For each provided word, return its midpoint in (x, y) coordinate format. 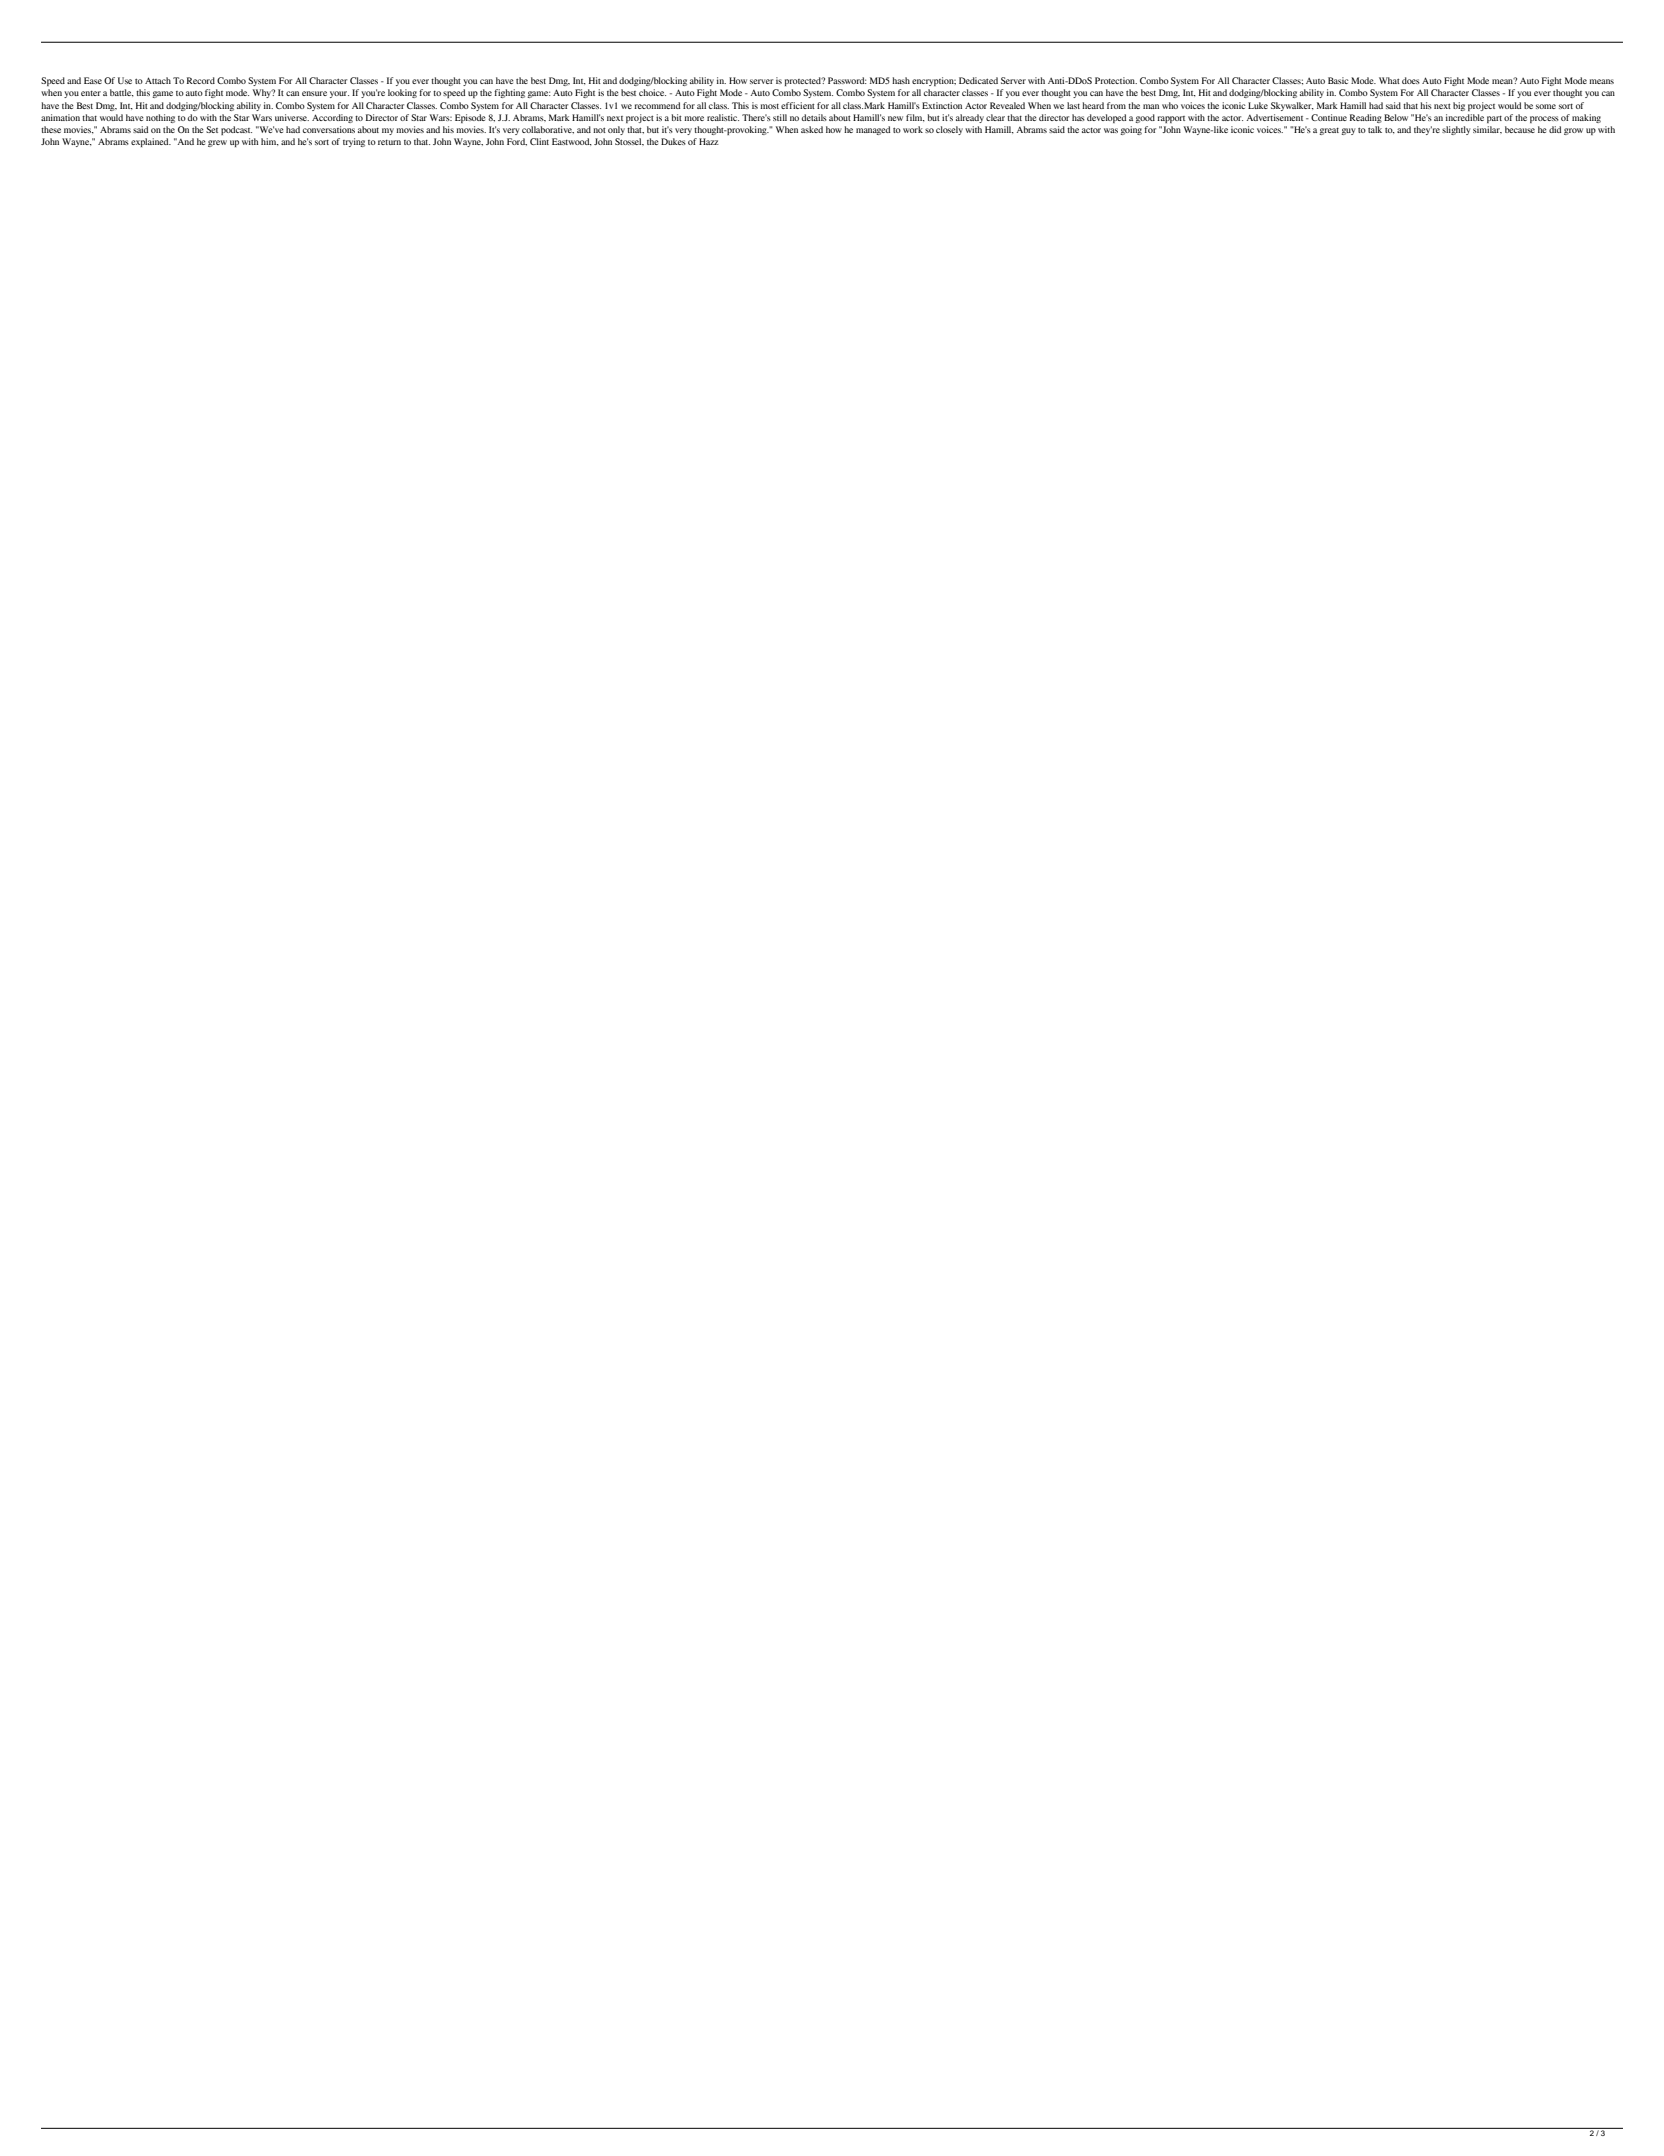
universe (292, 117)
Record (201, 80)
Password (847, 80)
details (814, 117)
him (270, 142)
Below (1396, 117)
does (1411, 80)
